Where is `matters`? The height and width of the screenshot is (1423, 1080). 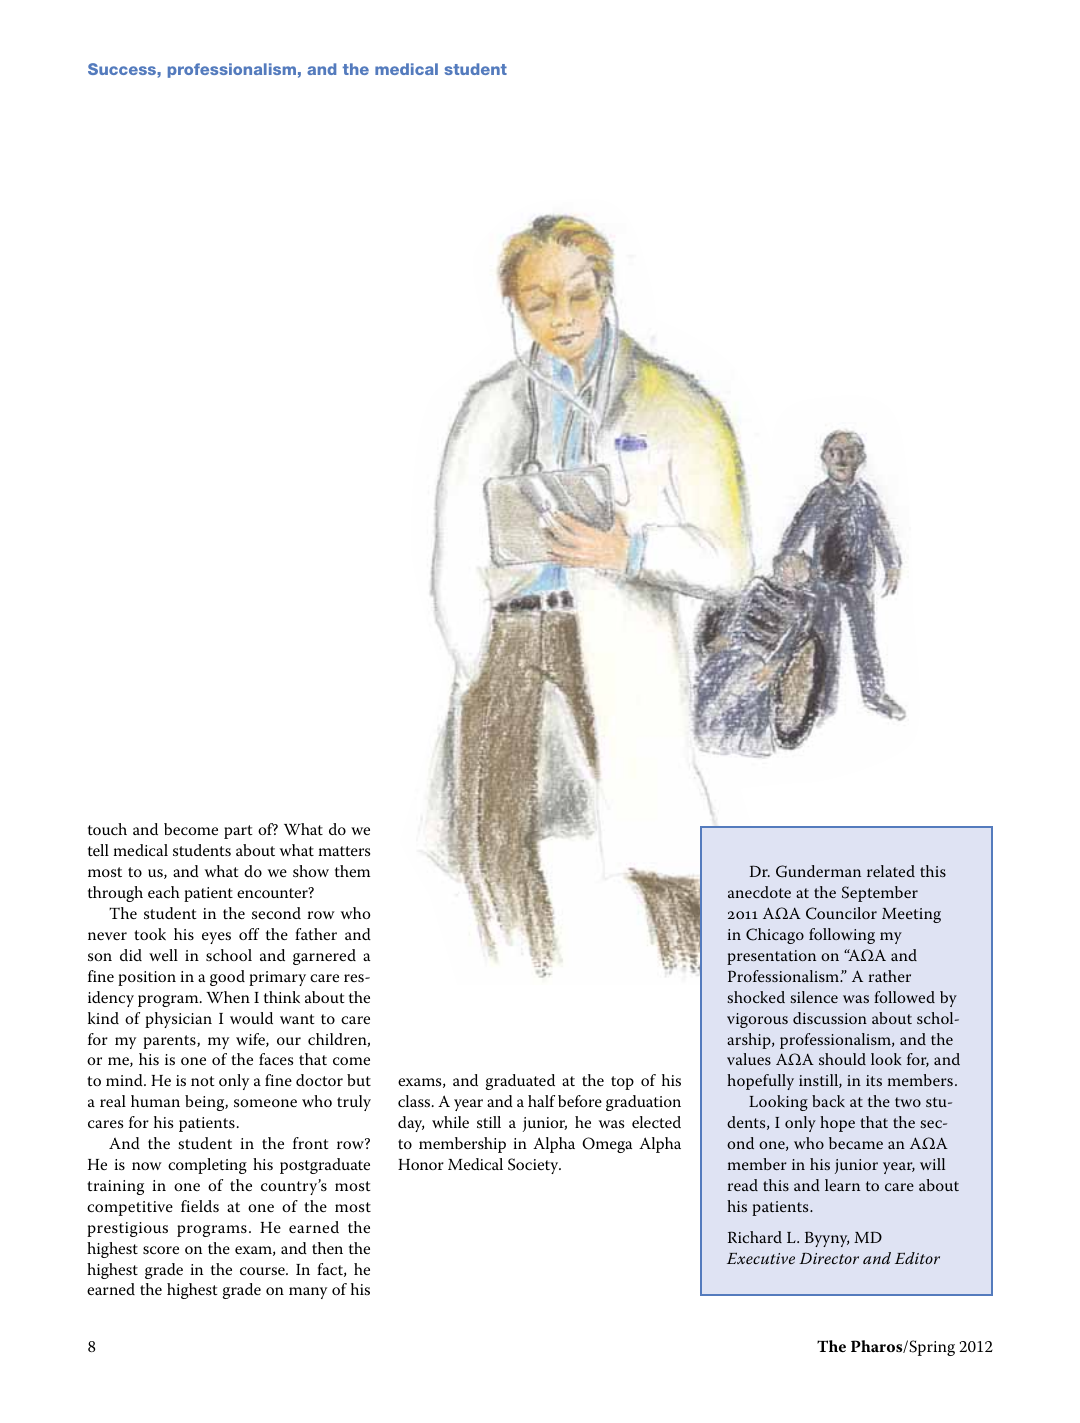 matters is located at coordinates (344, 851).
